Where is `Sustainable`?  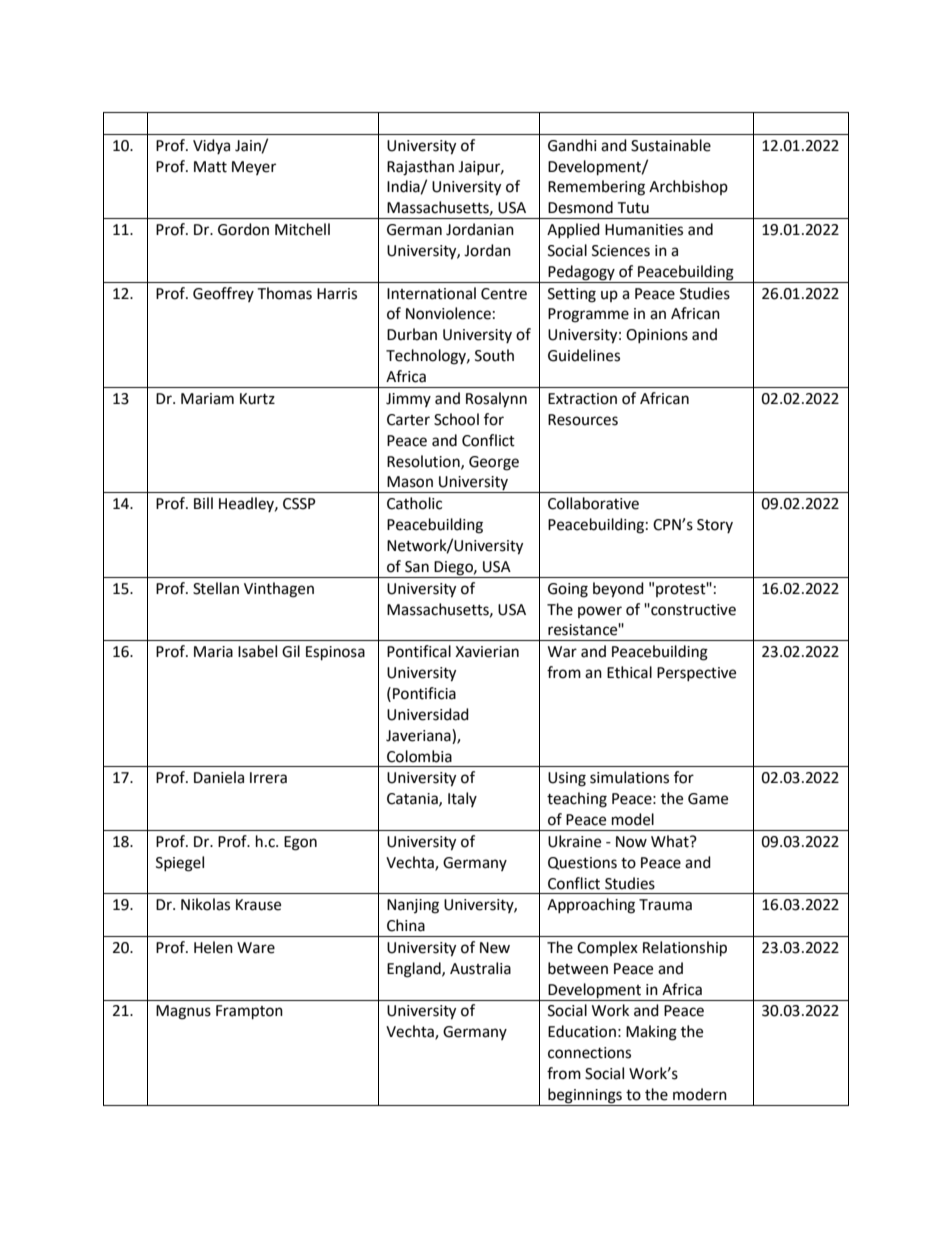 Sustainable is located at coordinates (671, 145).
